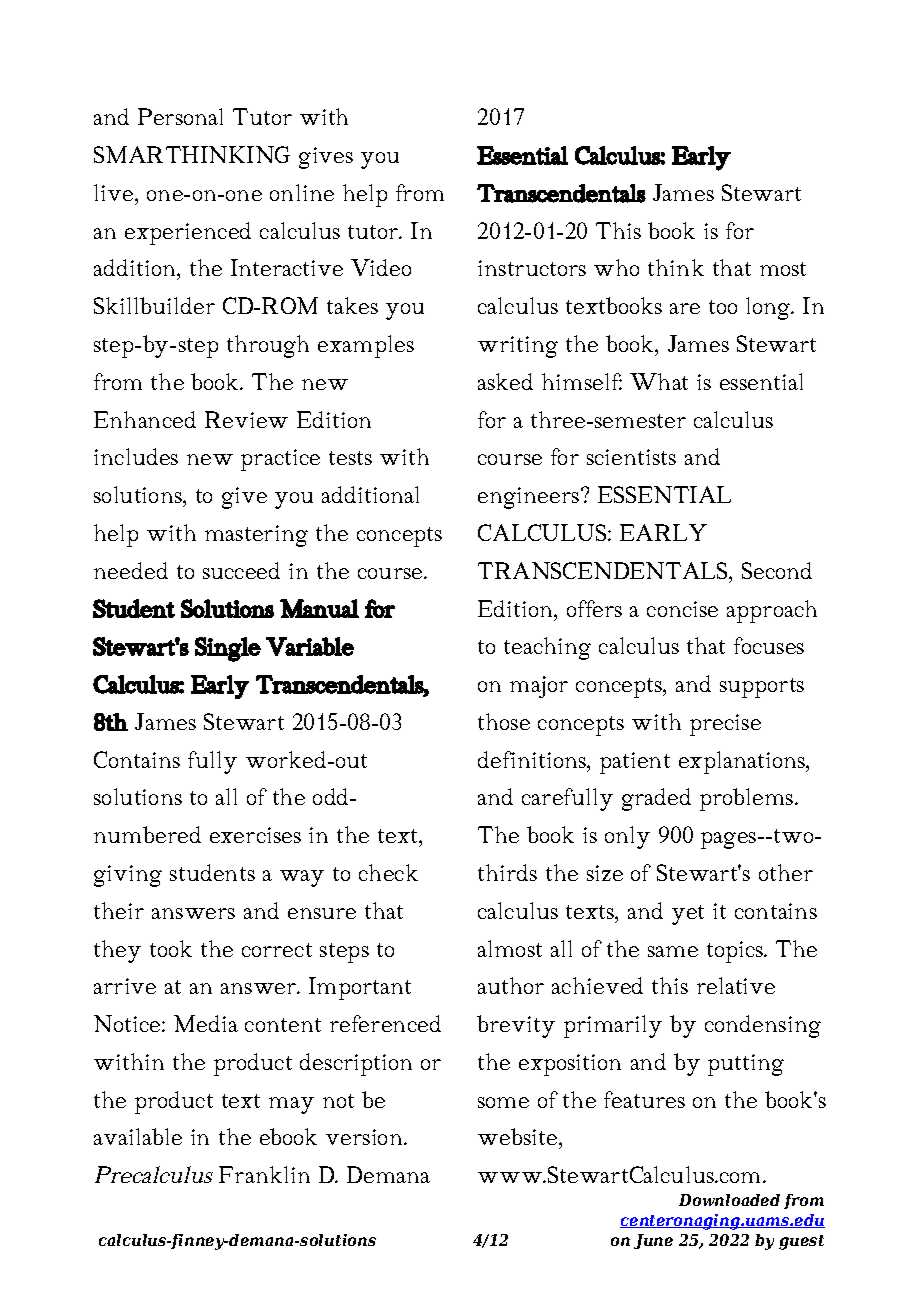 The image size is (924, 1311). Describe the element at coordinates (786, 872) in the image. I see `other` at that location.
